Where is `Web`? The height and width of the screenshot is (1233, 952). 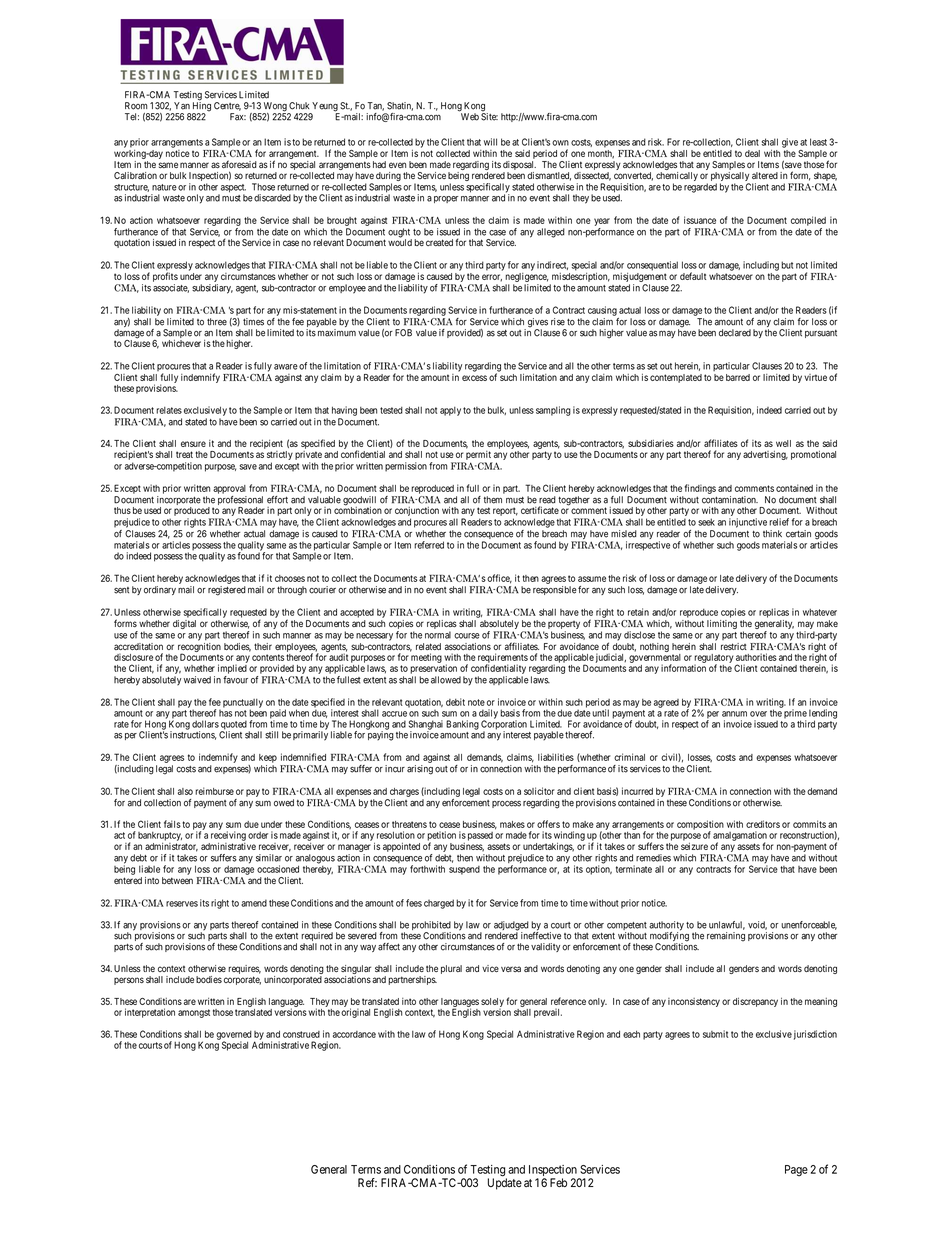
Web is located at coordinates (469, 116).
